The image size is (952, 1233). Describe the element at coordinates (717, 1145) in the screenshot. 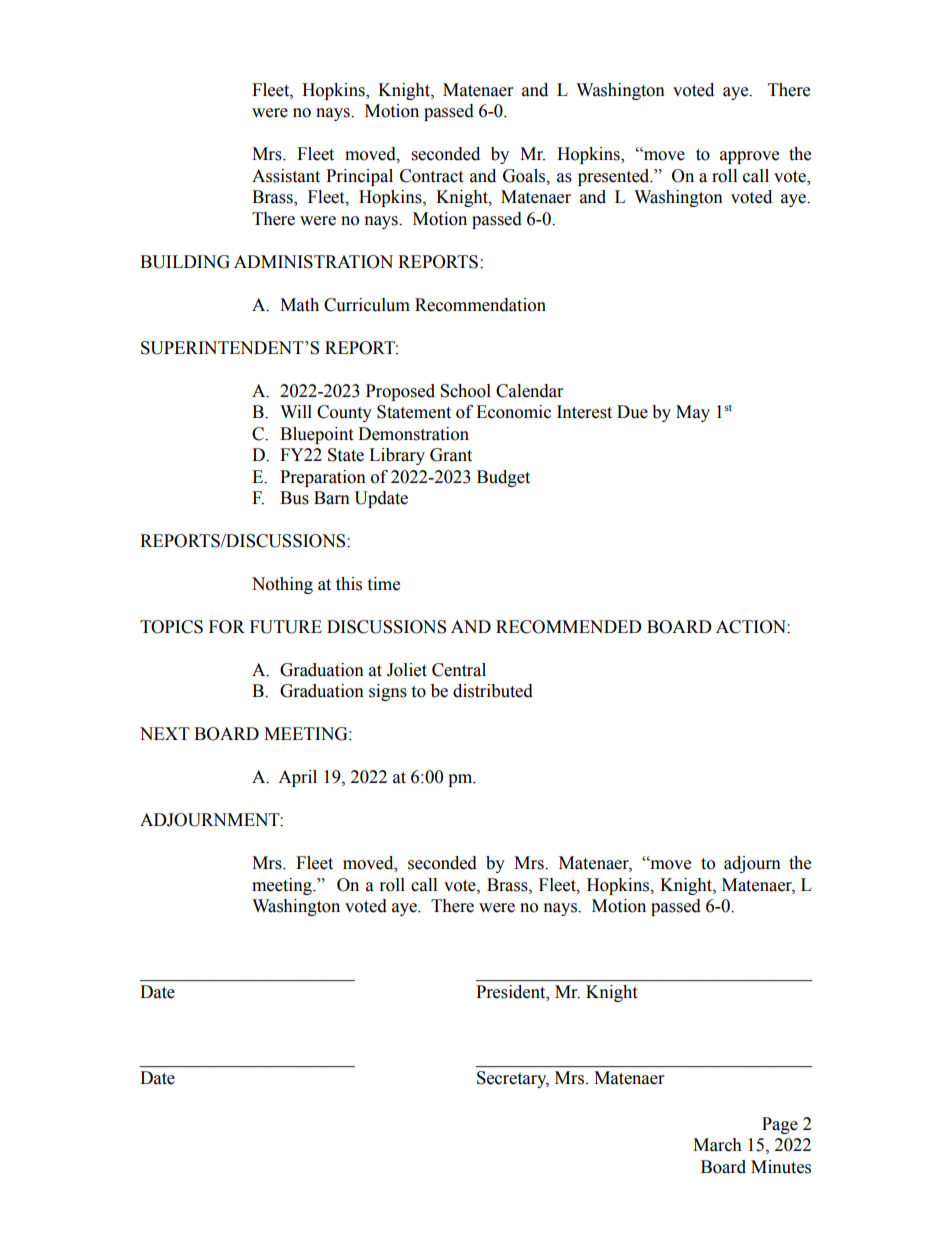

I see `March` at that location.
